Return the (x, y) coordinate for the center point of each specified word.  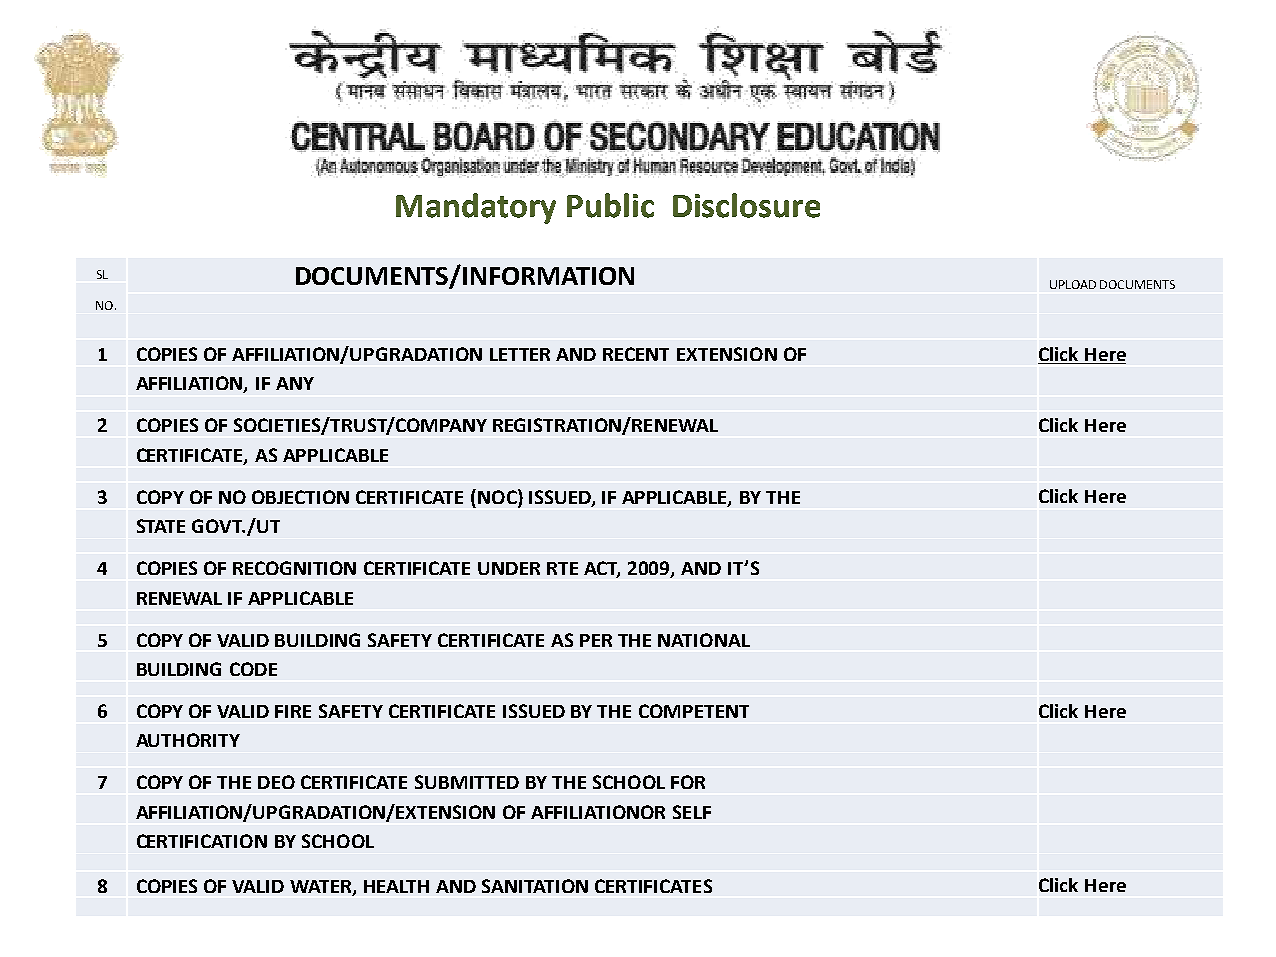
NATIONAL (704, 640)
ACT (602, 569)
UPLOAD (1073, 284)
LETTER (520, 354)
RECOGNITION (294, 568)
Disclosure (746, 205)
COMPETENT (694, 711)
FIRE (293, 711)
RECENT (636, 354)
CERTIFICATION (202, 841)
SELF (692, 812)
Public (610, 205)
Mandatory (476, 208)
